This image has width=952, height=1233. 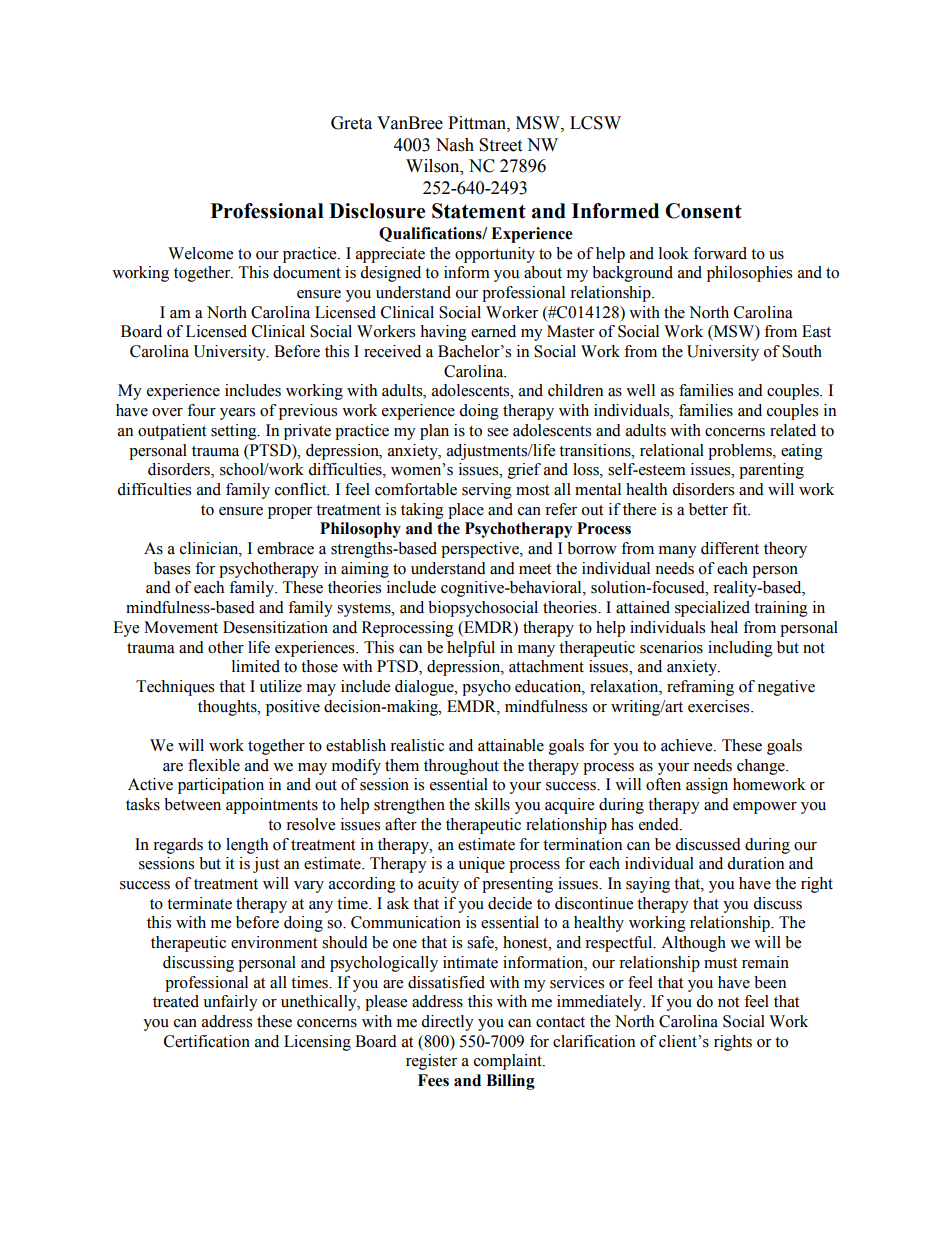 What do you see at coordinates (181, 627) in the image?
I see `Movement` at bounding box center [181, 627].
